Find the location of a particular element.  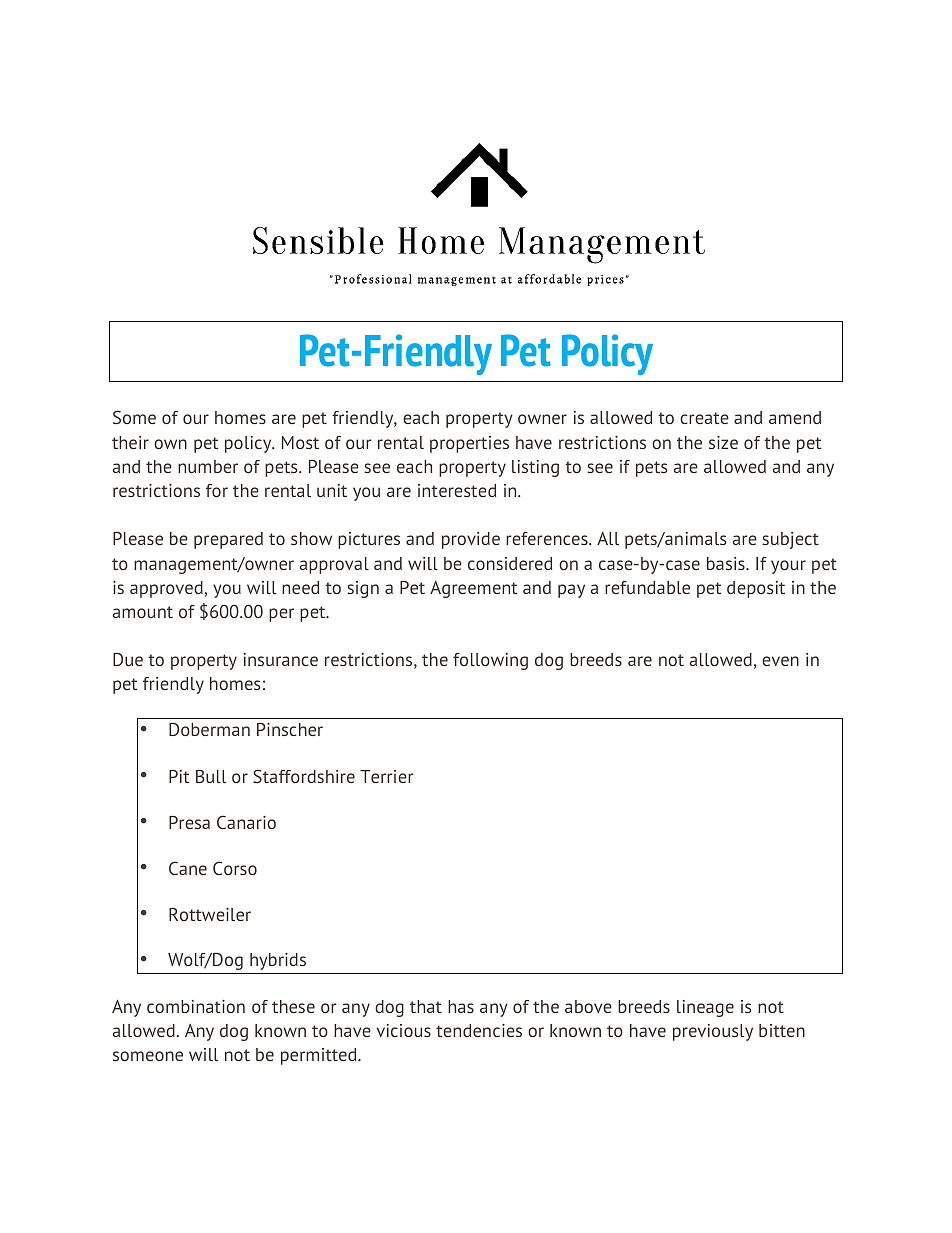

even is located at coordinates (780, 661).
